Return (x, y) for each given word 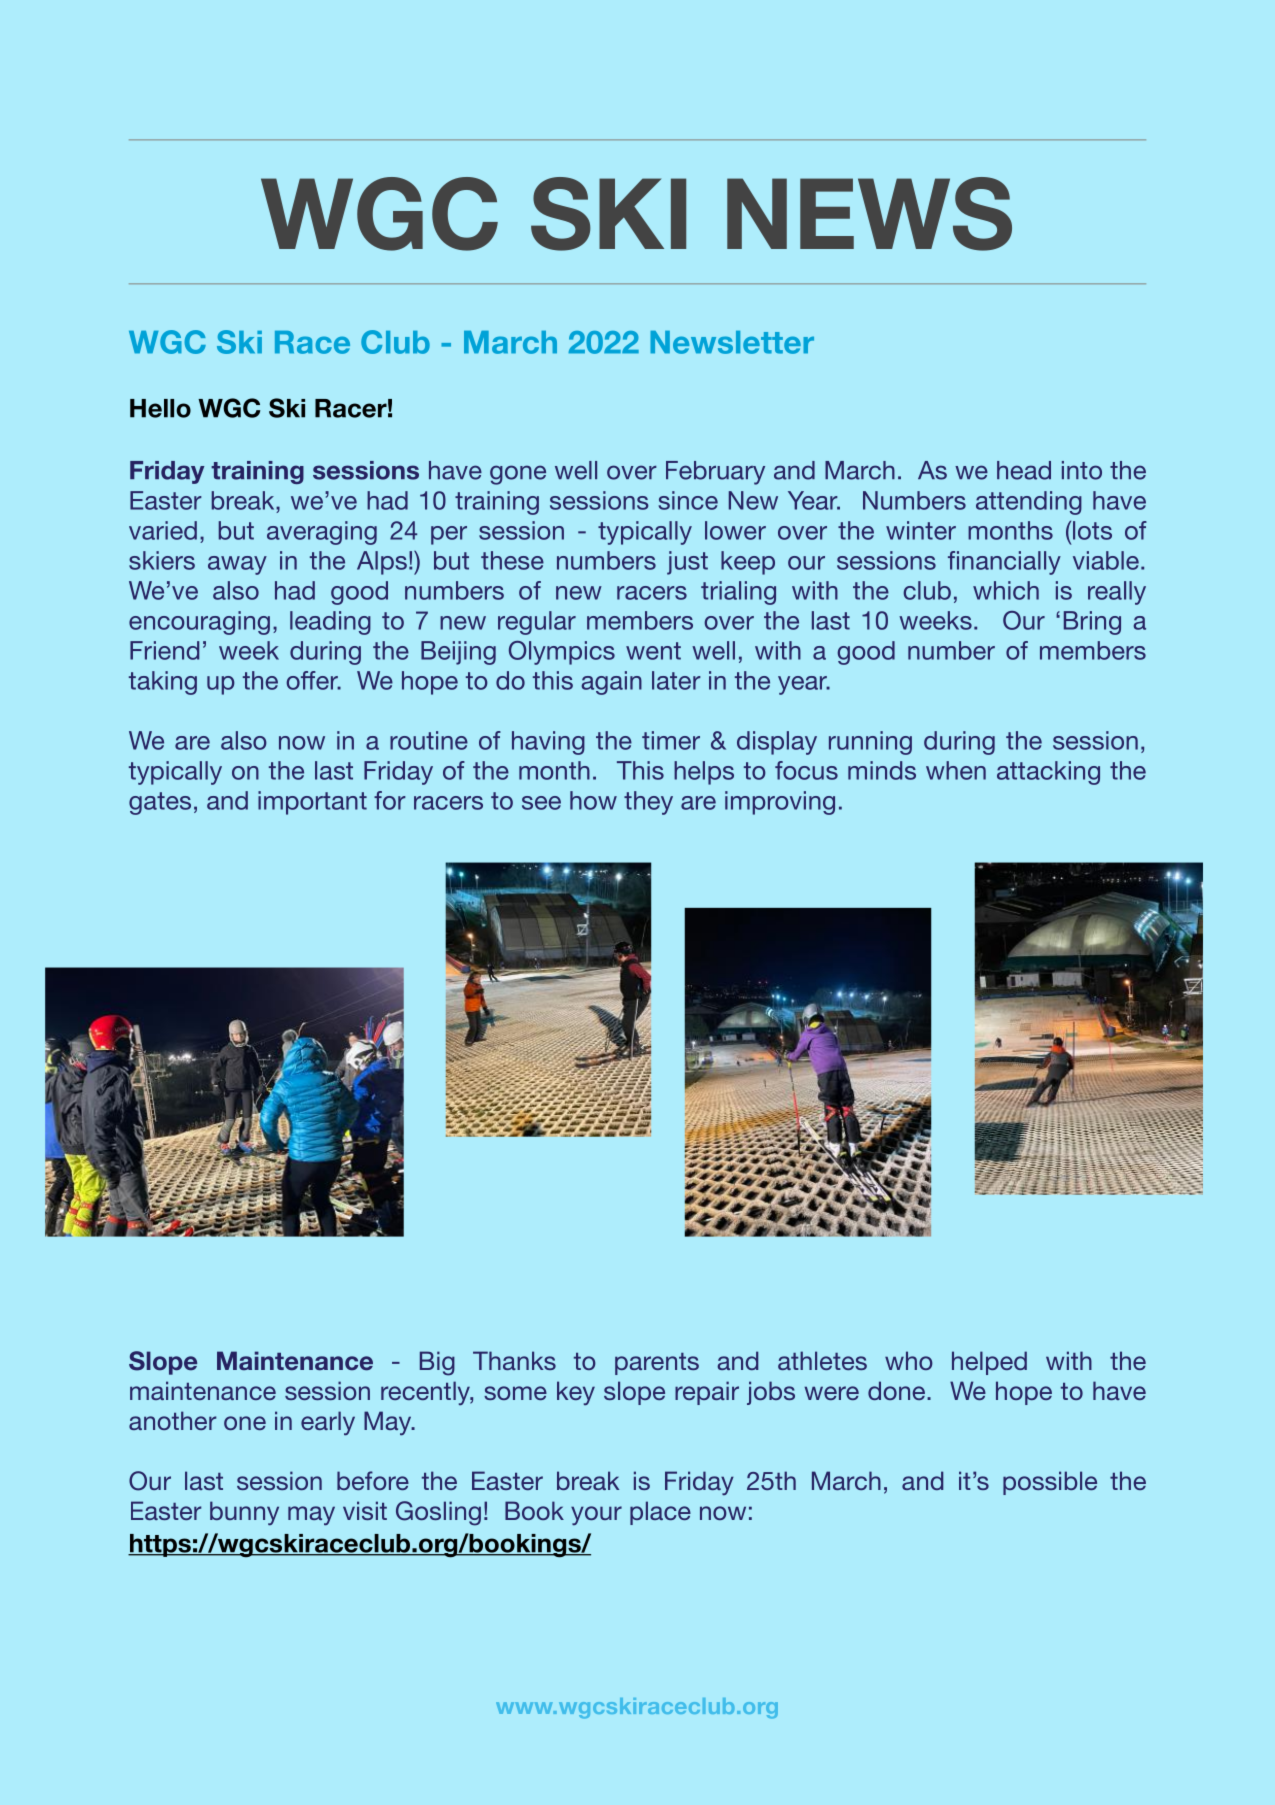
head (1024, 470)
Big (437, 1363)
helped (989, 1363)
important (312, 803)
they (648, 803)
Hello (160, 408)
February (715, 473)
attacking (1048, 773)
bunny (244, 1513)
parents (657, 1364)
